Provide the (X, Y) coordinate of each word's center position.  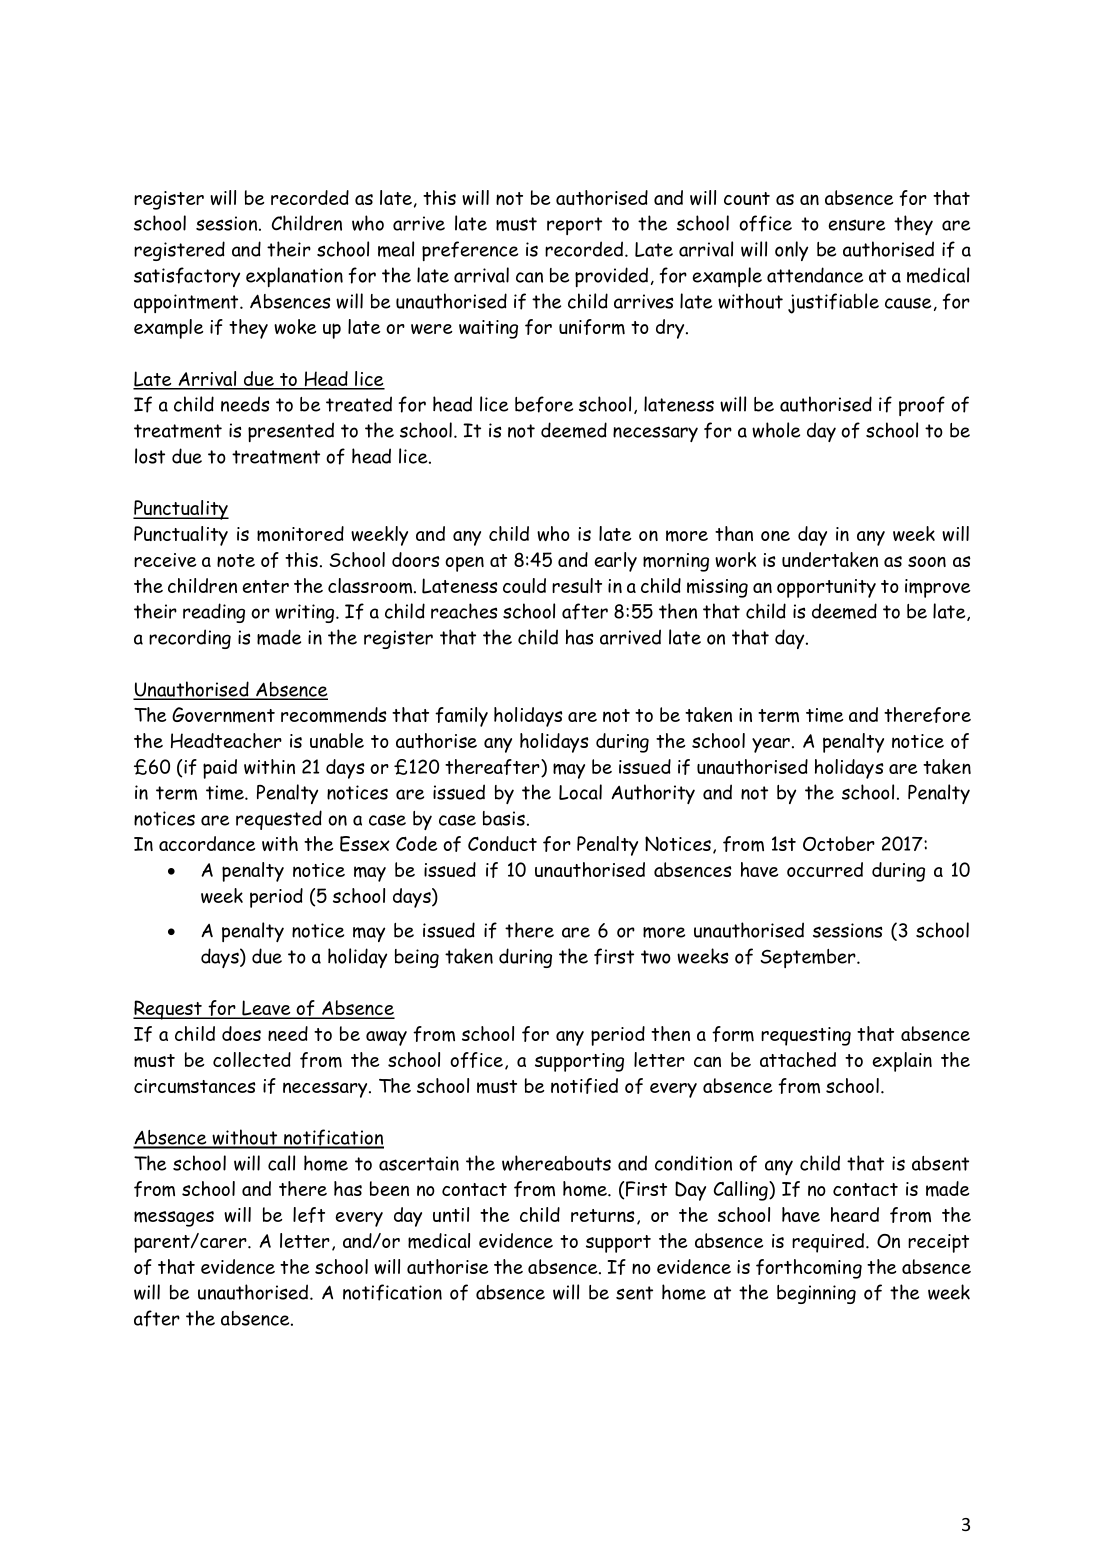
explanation (294, 277)
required (829, 1243)
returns (603, 1215)
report (574, 226)
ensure (857, 225)
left (309, 1215)
